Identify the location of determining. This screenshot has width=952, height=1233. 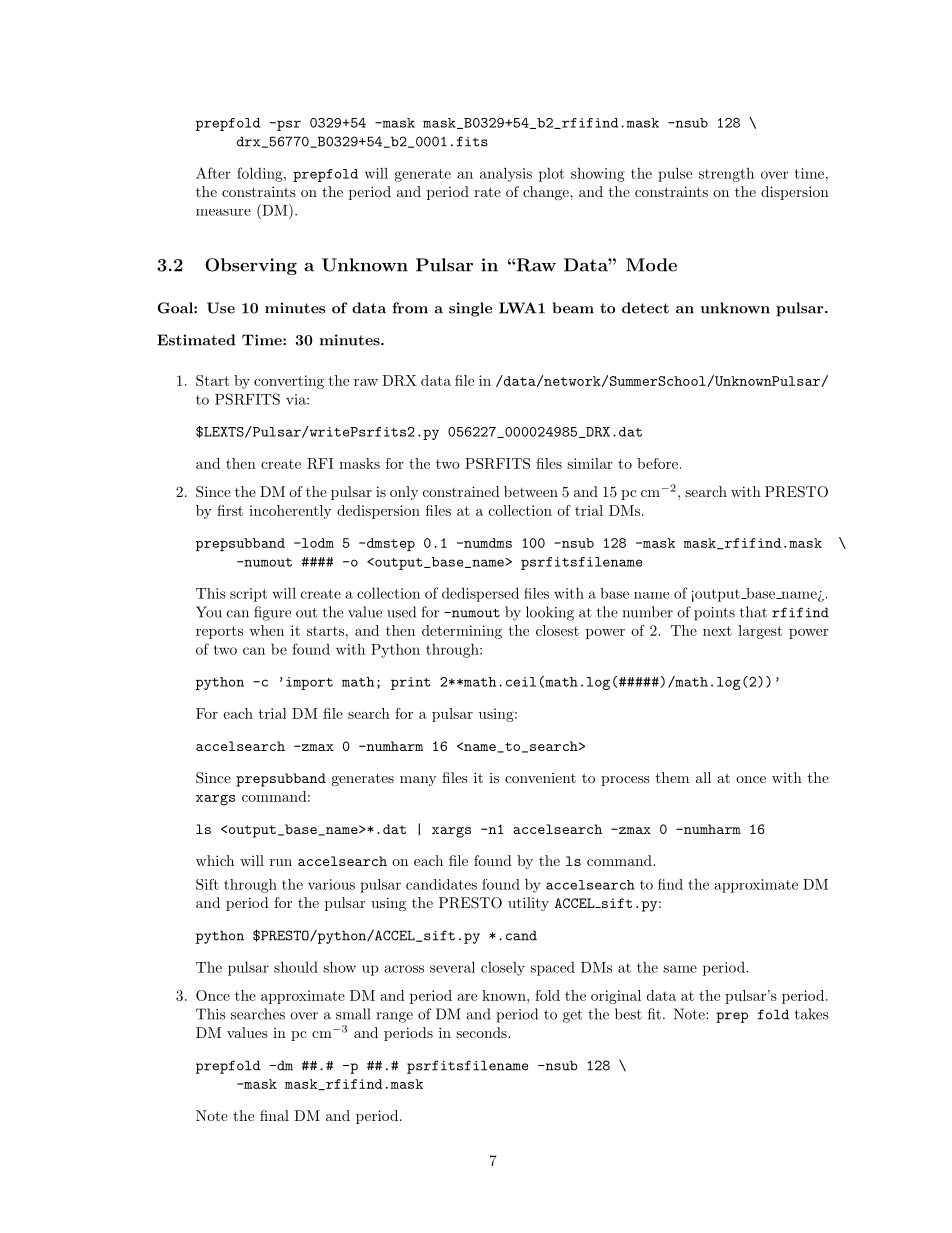
(462, 632).
